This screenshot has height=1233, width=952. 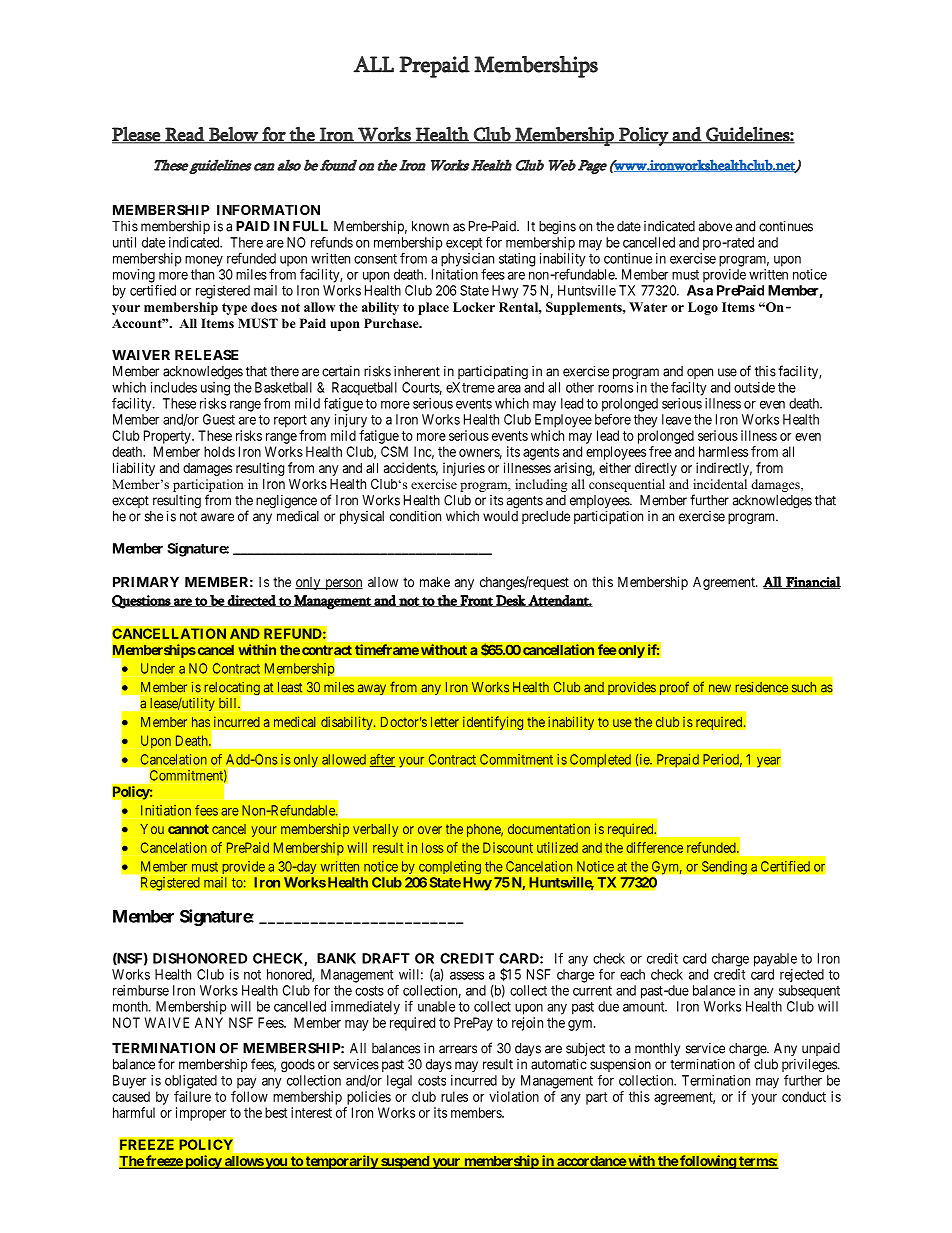 I want to click on holds, so click(x=219, y=451).
